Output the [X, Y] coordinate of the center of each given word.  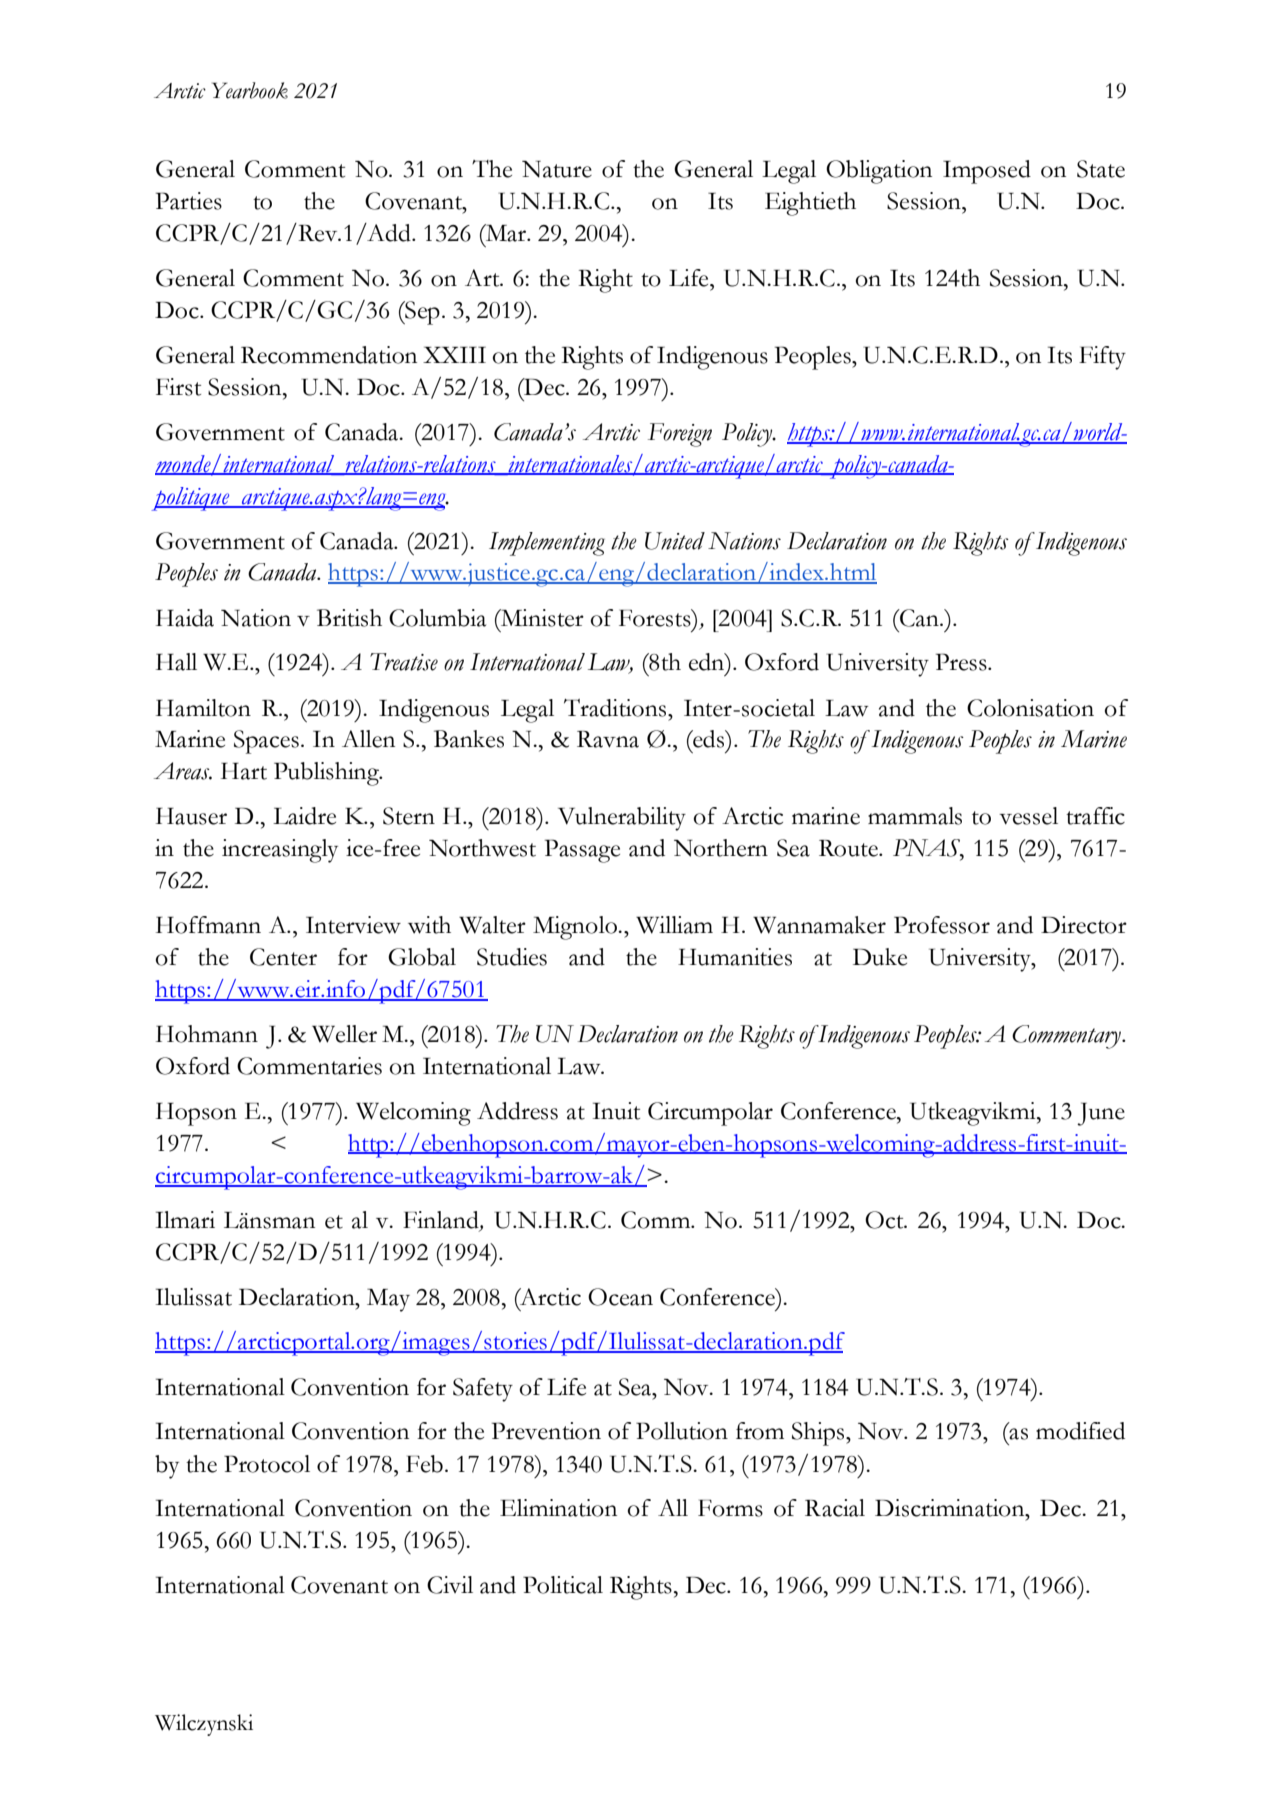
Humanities [735, 957]
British [349, 618]
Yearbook [250, 90]
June [1101, 1114]
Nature [557, 169]
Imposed [987, 172]
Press [962, 662]
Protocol [267, 1464]
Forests [656, 618]
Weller [344, 1034]
